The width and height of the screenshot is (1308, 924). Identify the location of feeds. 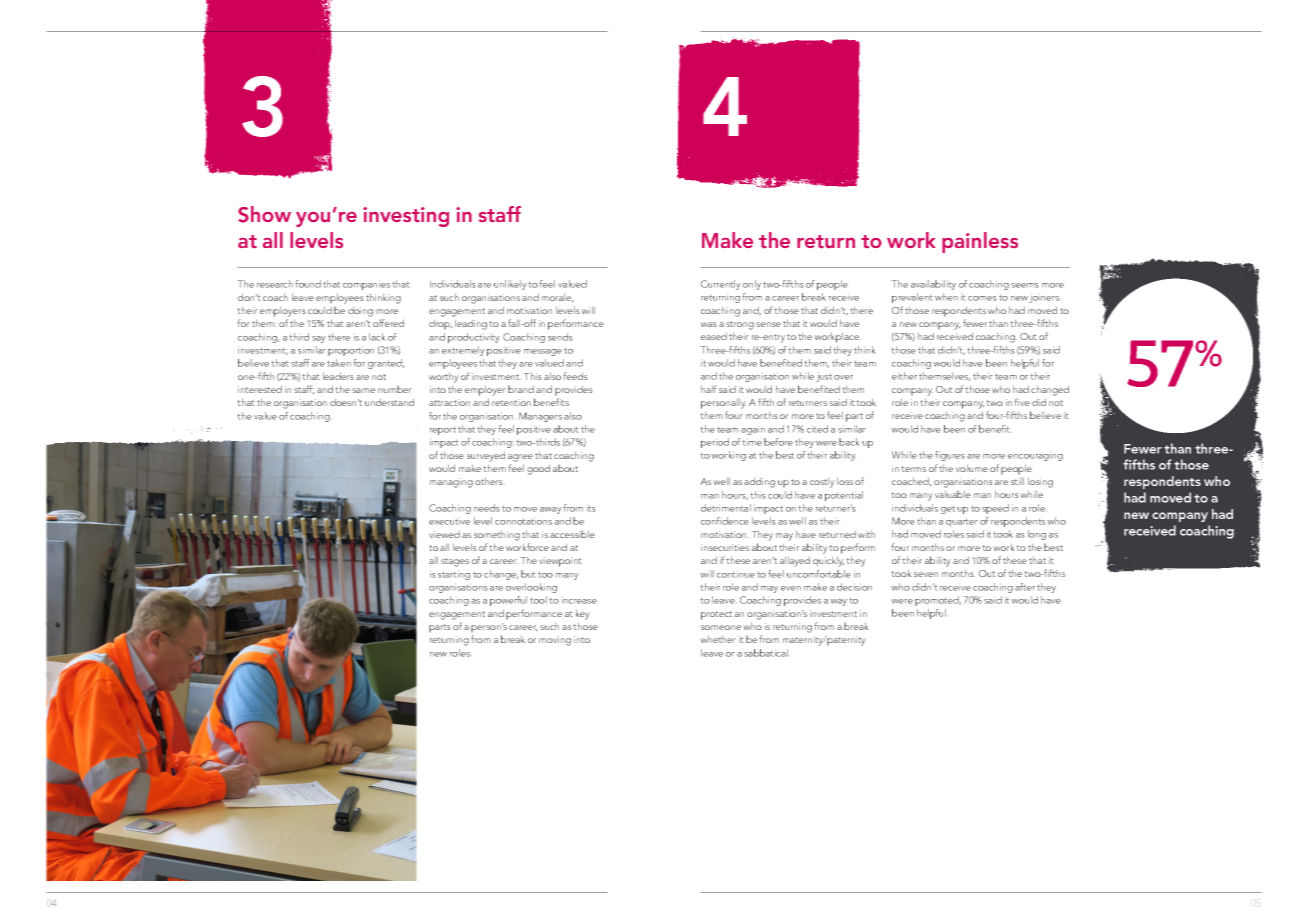
(575, 376).
